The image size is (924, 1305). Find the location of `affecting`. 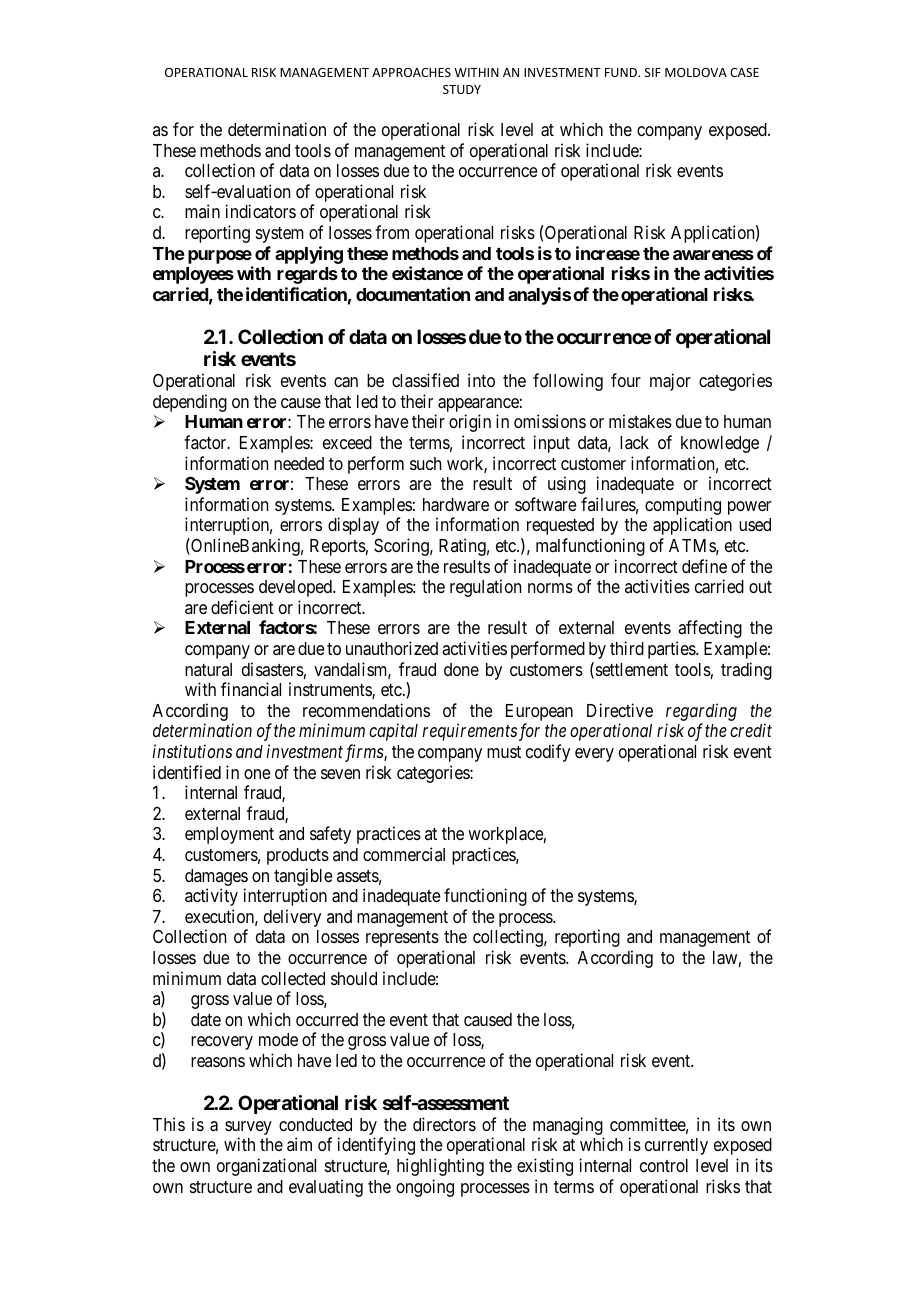

affecting is located at coordinates (710, 629).
